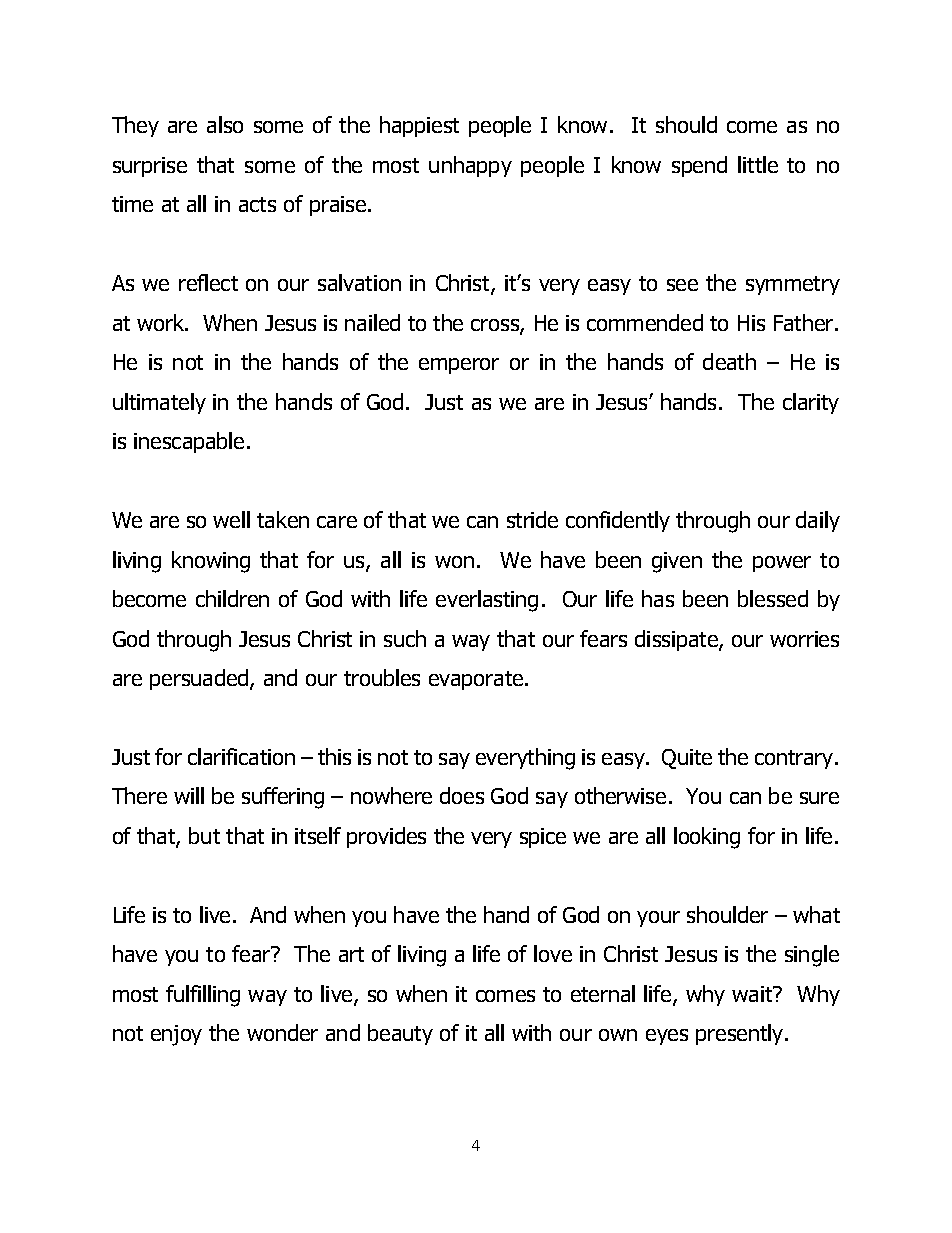 The height and width of the screenshot is (1233, 952). What do you see at coordinates (470, 166) in the screenshot?
I see `unhappy` at bounding box center [470, 166].
